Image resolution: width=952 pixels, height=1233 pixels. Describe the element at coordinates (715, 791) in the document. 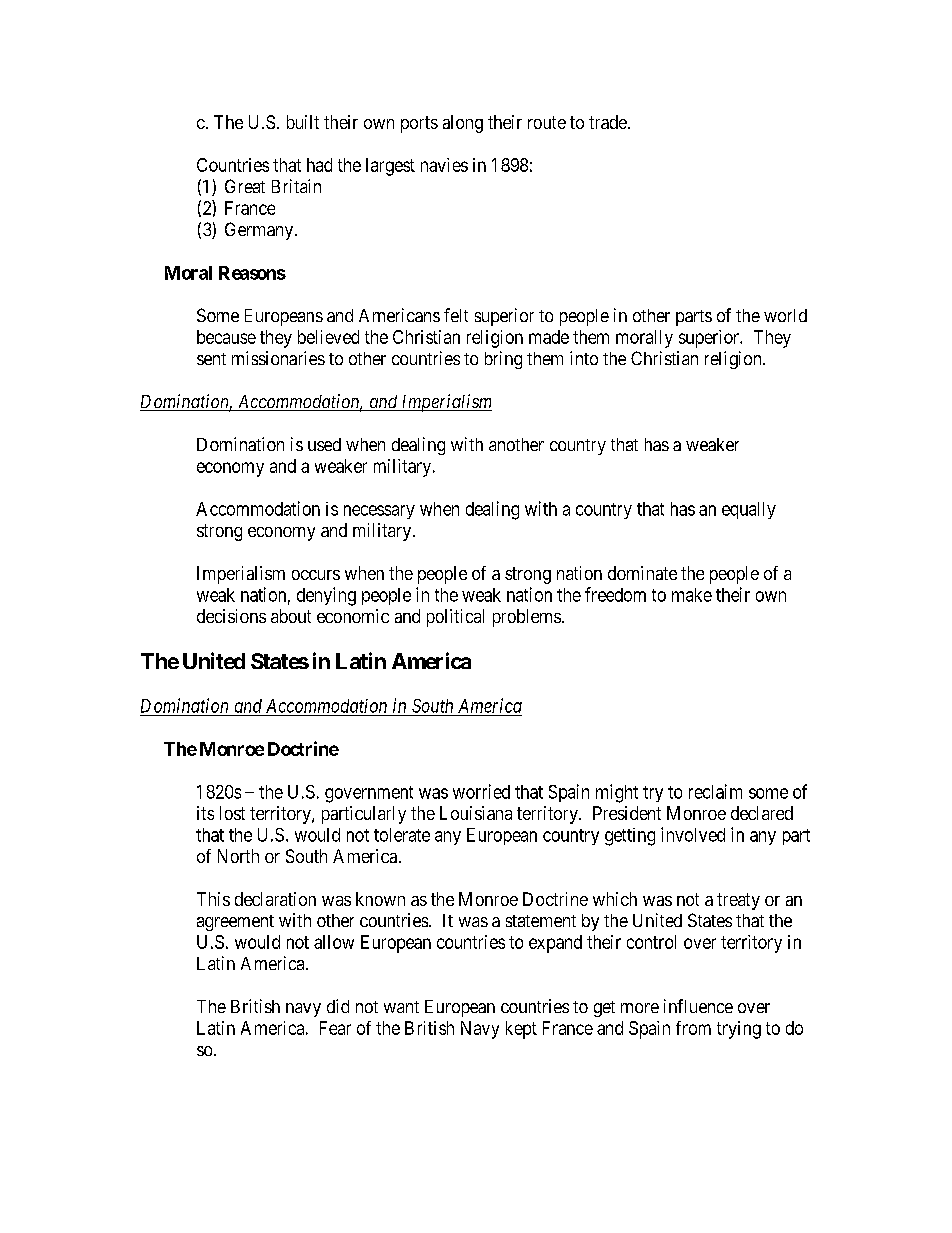

I see `reclaim` at that location.
